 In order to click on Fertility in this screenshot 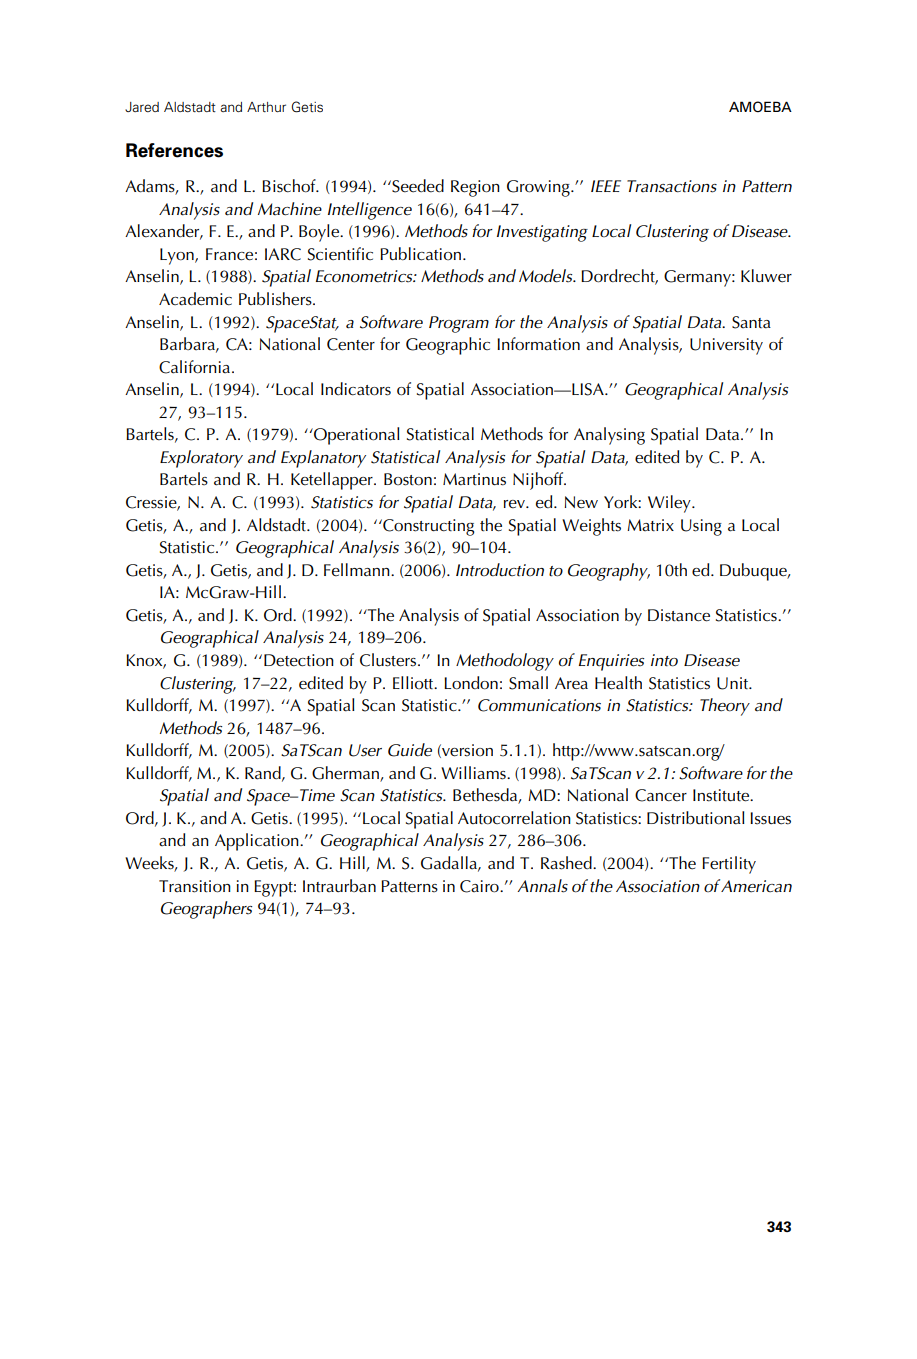, I will do `click(729, 865)`.
